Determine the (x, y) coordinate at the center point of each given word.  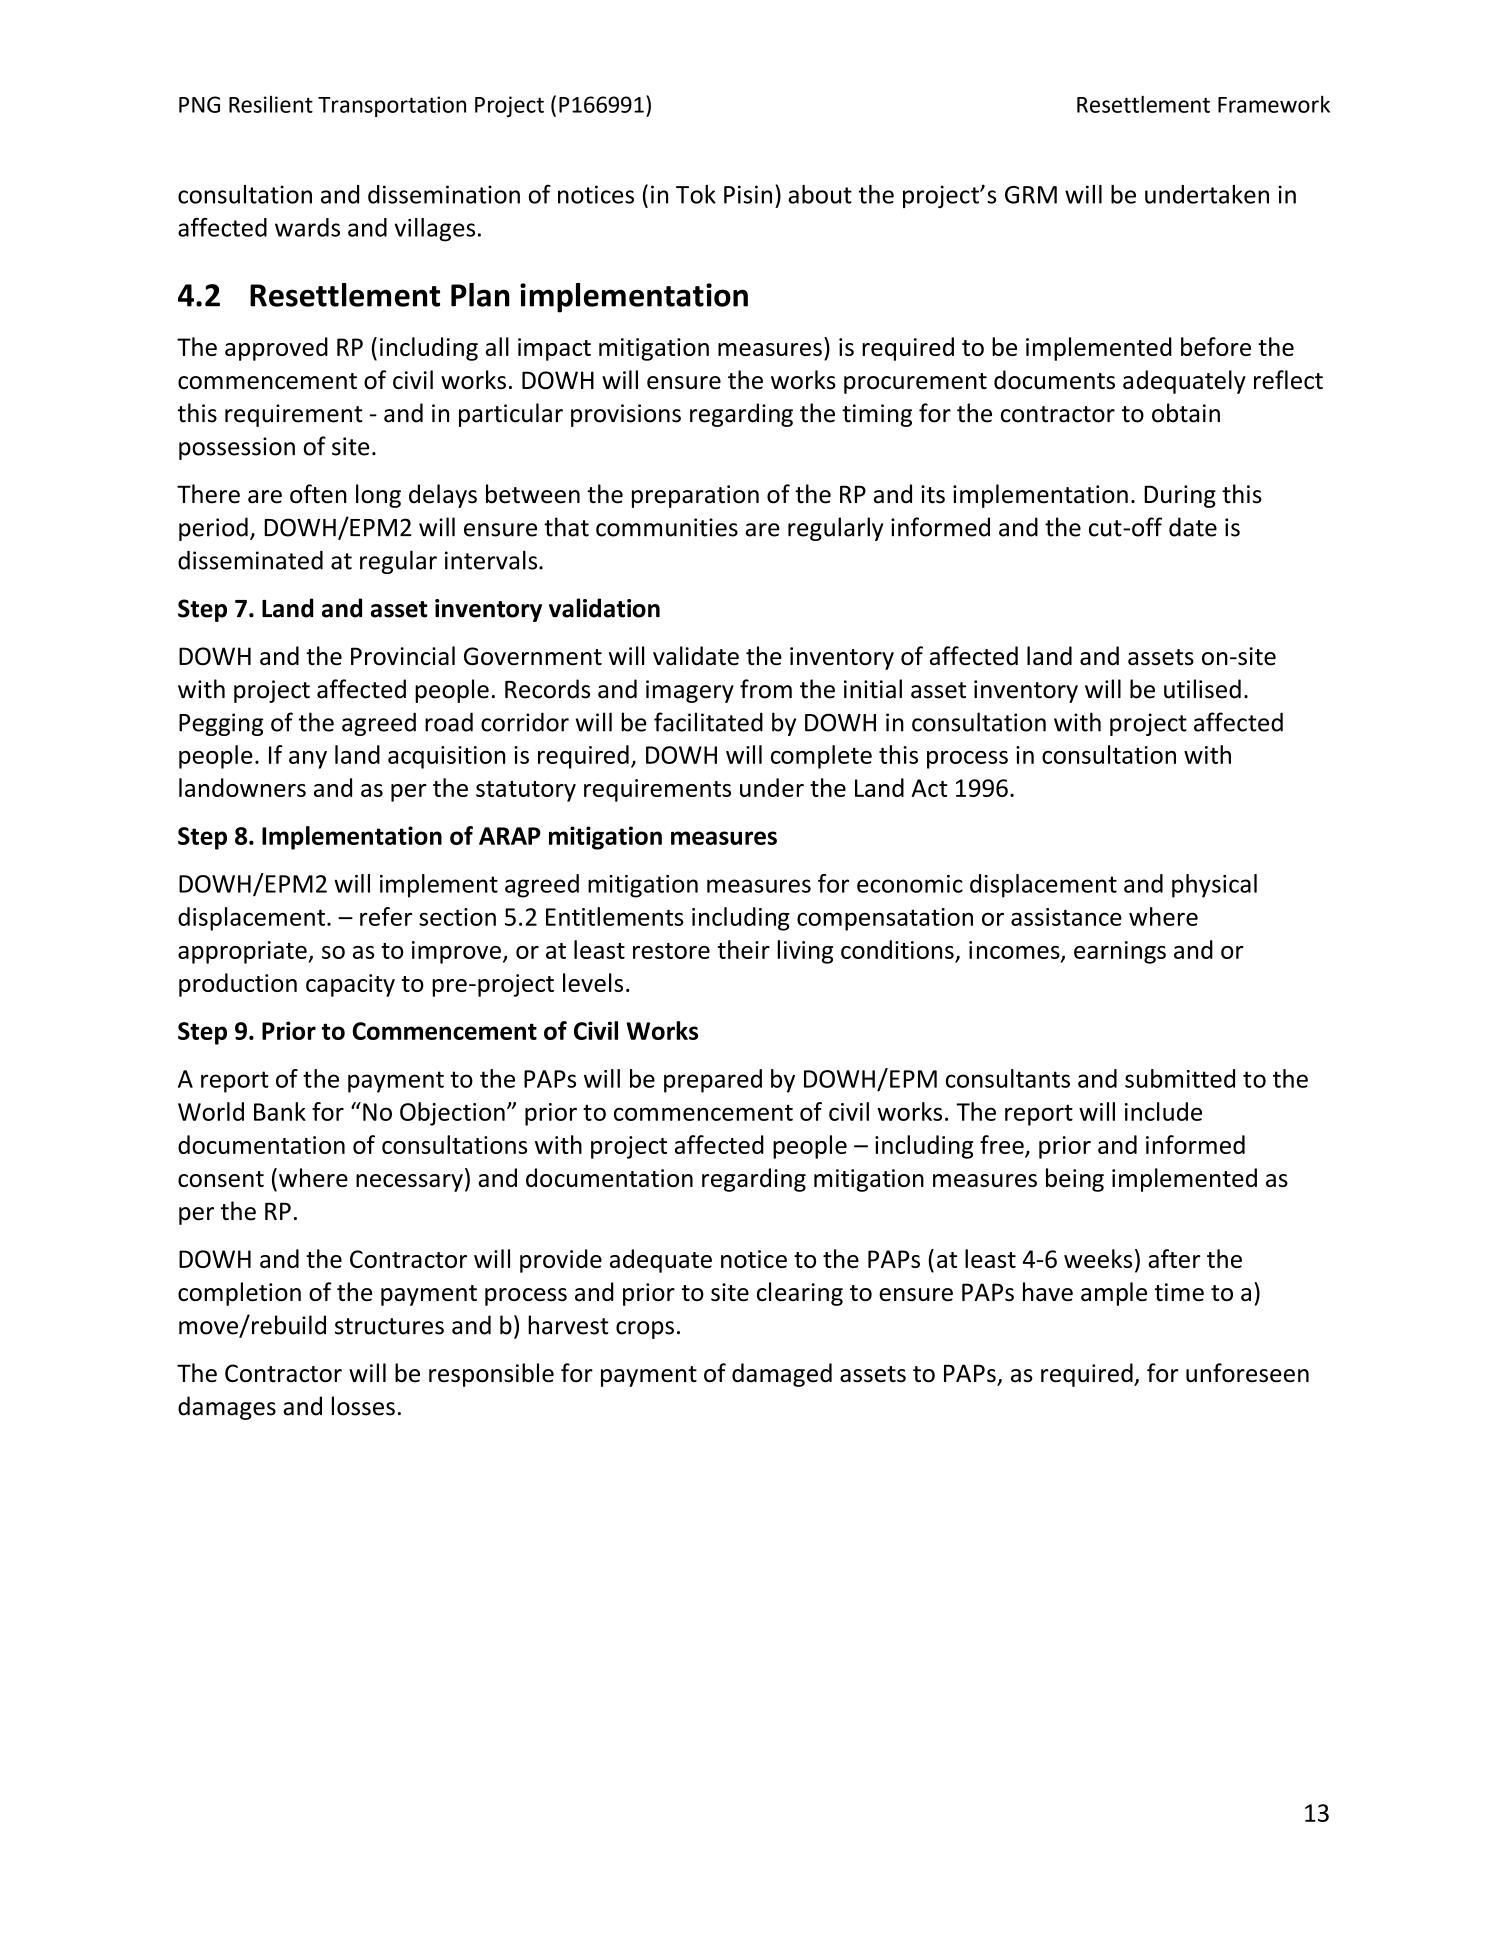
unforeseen (1247, 1373)
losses (363, 1406)
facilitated (708, 722)
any (308, 760)
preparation (695, 496)
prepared (713, 1081)
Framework (1274, 104)
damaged (782, 1375)
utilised (1202, 689)
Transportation (392, 106)
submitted (1180, 1078)
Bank (280, 1111)
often (318, 494)
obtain (1186, 413)
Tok (696, 194)
